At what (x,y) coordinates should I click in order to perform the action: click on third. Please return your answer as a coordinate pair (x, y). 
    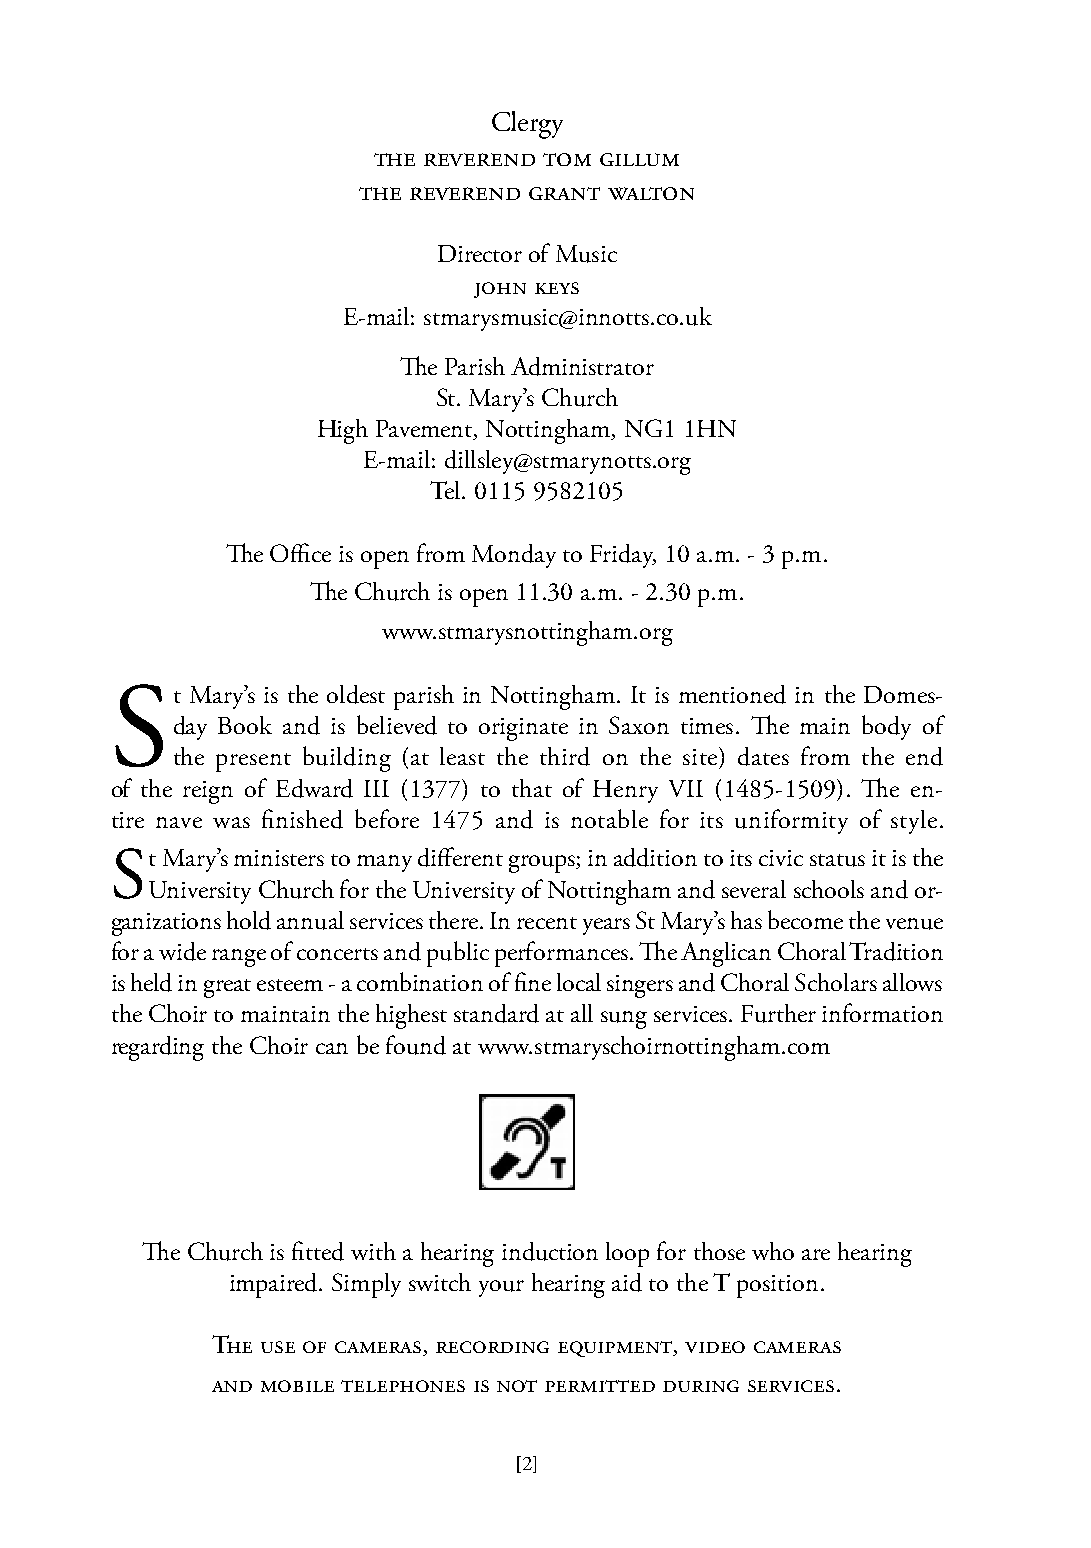
    Looking at the image, I should click on (565, 756).
